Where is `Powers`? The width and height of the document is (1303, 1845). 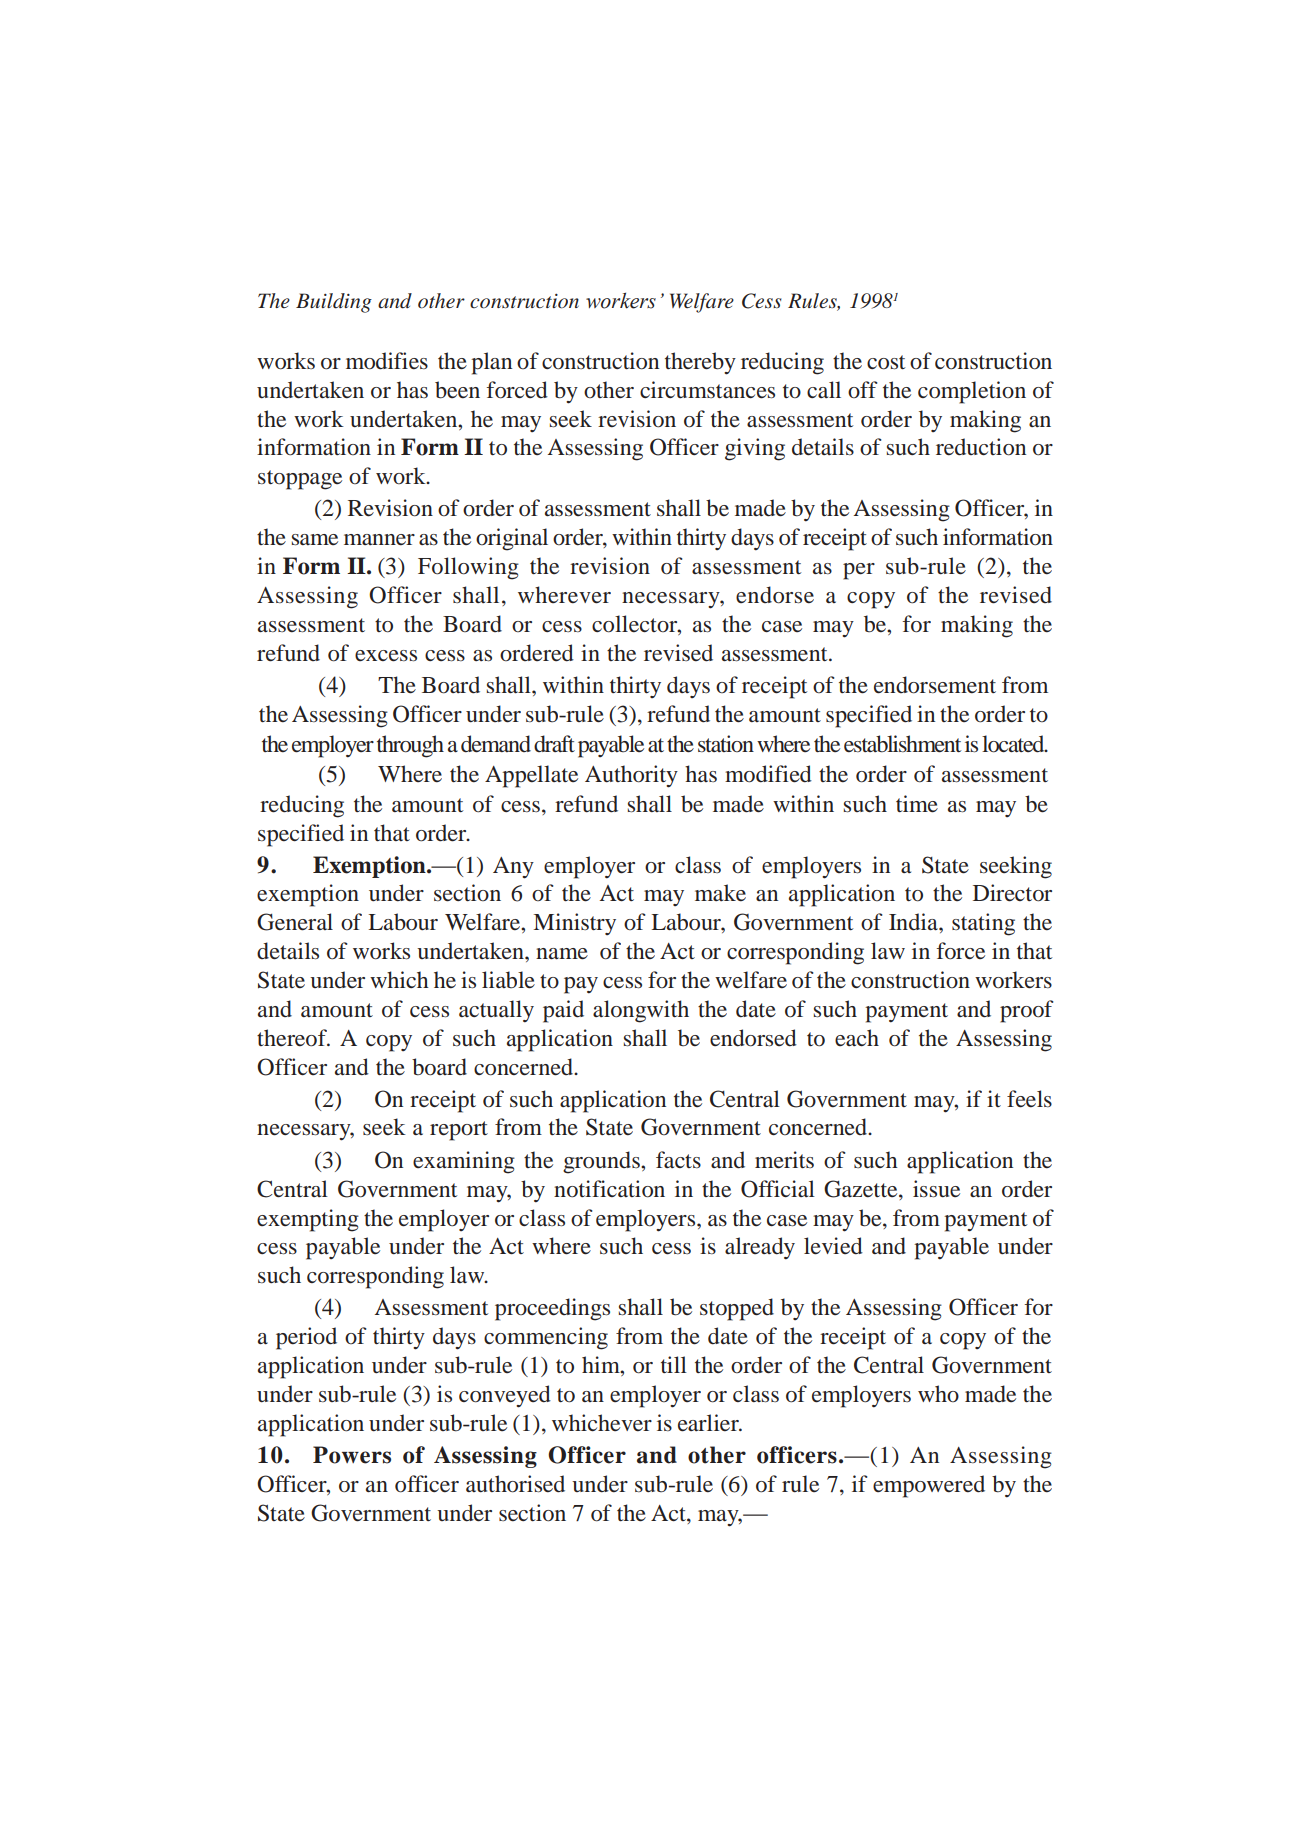
Powers is located at coordinates (352, 1455).
